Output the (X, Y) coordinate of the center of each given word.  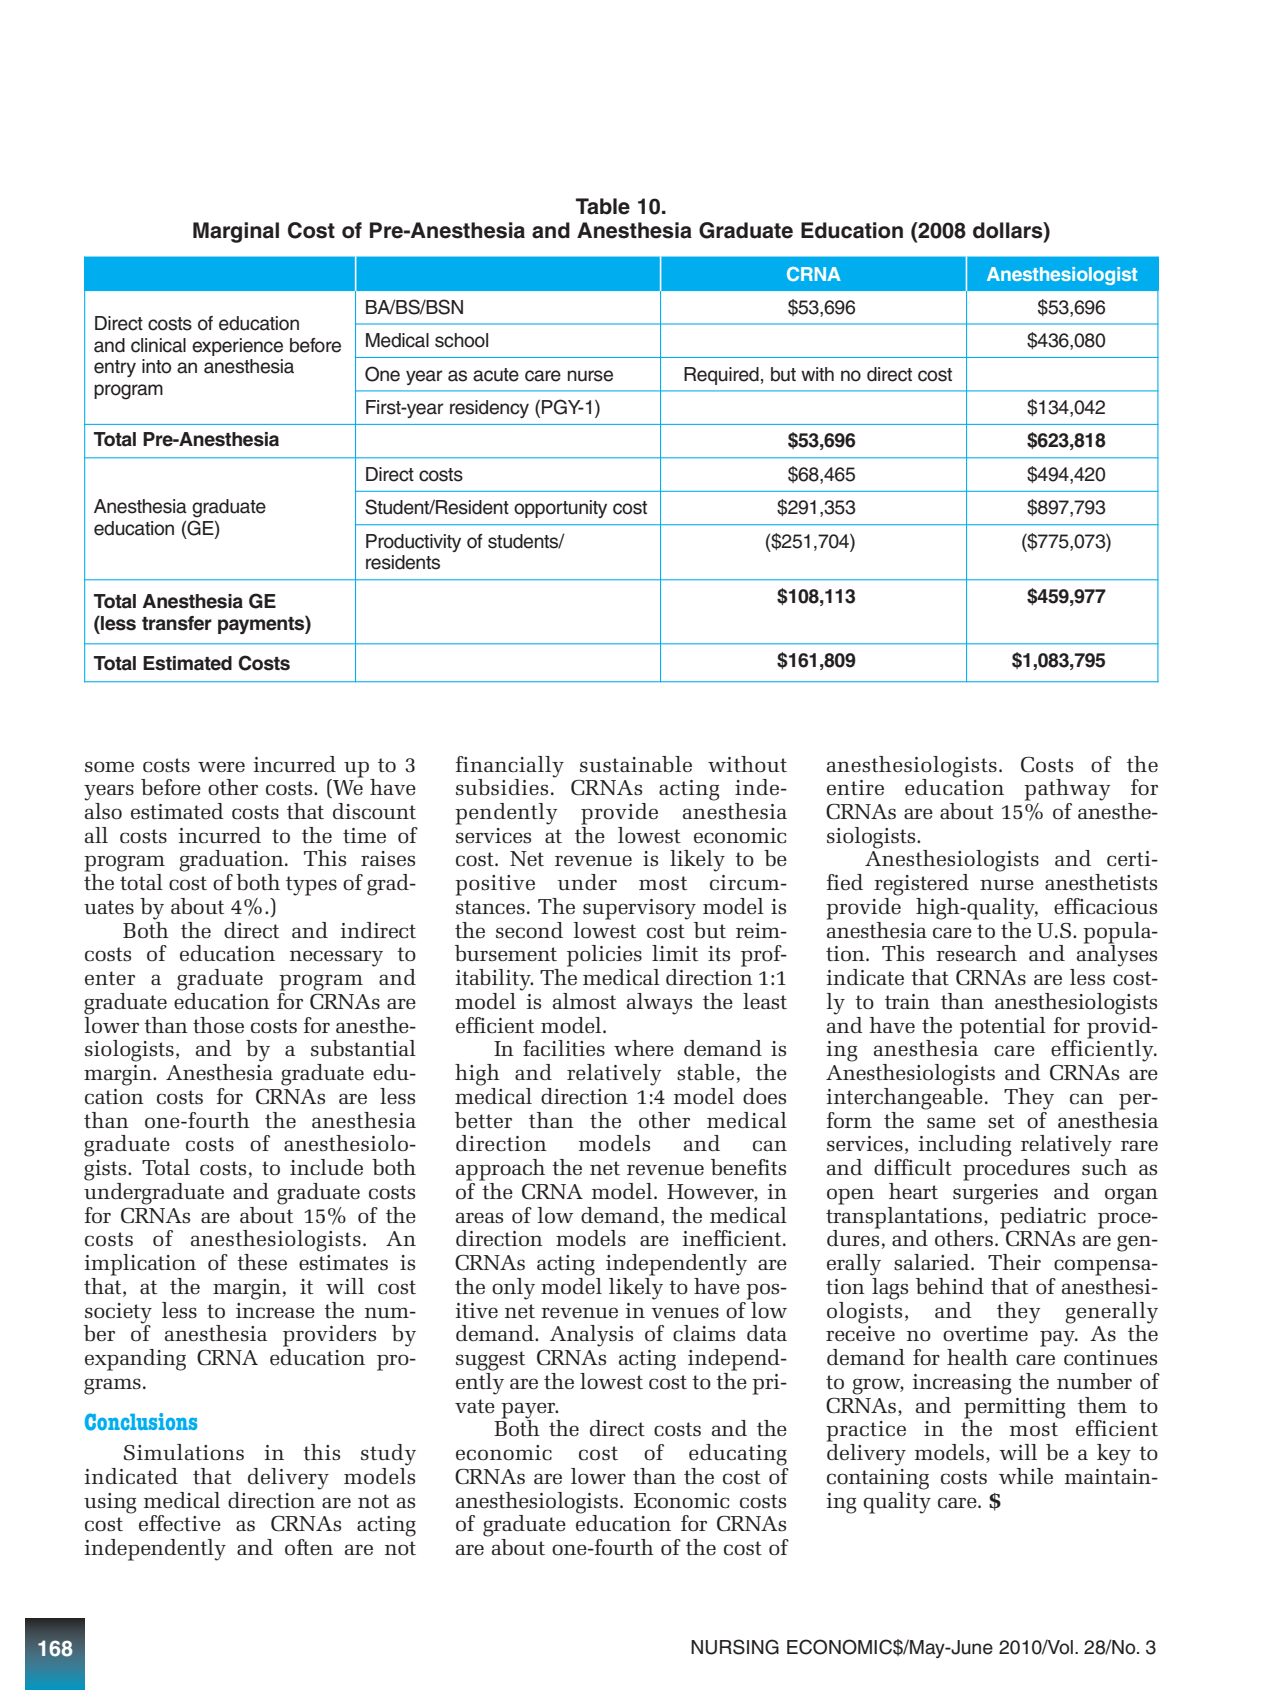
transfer (177, 623)
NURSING (735, 1647)
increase (275, 1311)
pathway (1067, 790)
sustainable (636, 764)
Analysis (591, 1336)
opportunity (560, 509)
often (309, 1547)
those (218, 1025)
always (659, 1004)
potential (1003, 1028)
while (1026, 1476)
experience (237, 347)
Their (1014, 1262)
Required (721, 376)
